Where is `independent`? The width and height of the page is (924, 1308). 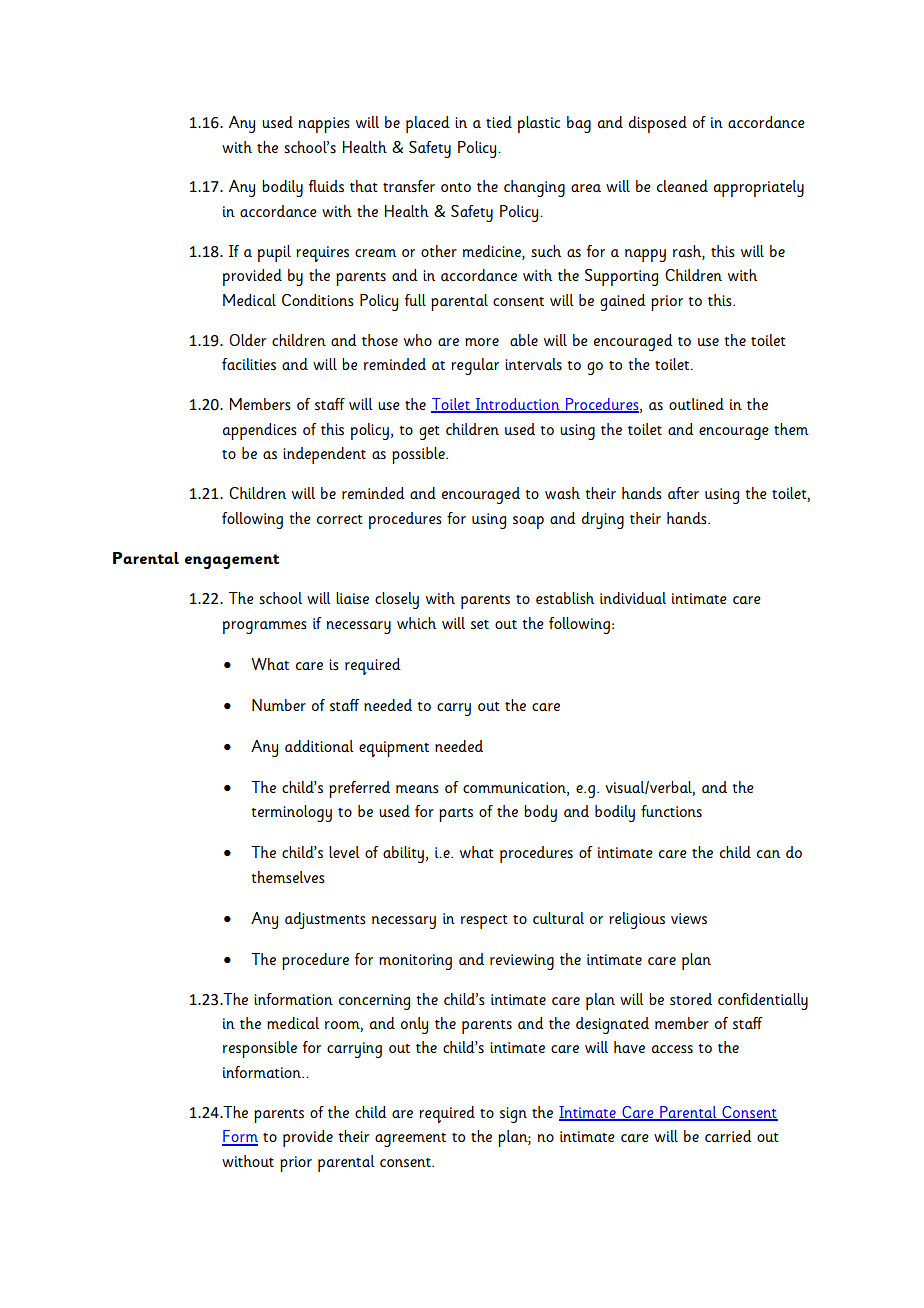 independent is located at coordinates (324, 455).
